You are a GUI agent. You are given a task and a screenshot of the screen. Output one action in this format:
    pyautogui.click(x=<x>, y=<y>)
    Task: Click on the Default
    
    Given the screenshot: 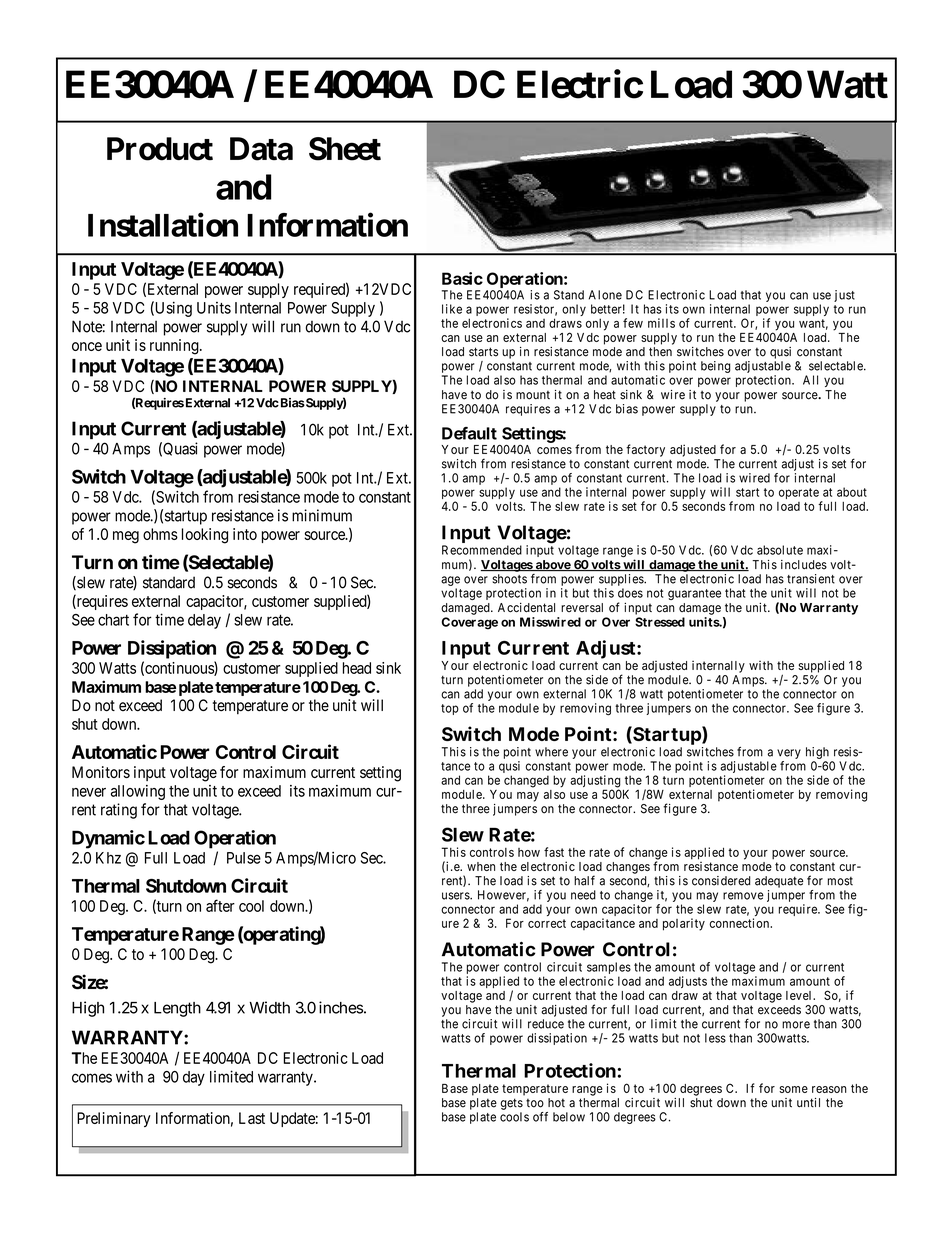 What is the action you would take?
    pyautogui.click(x=469, y=433)
